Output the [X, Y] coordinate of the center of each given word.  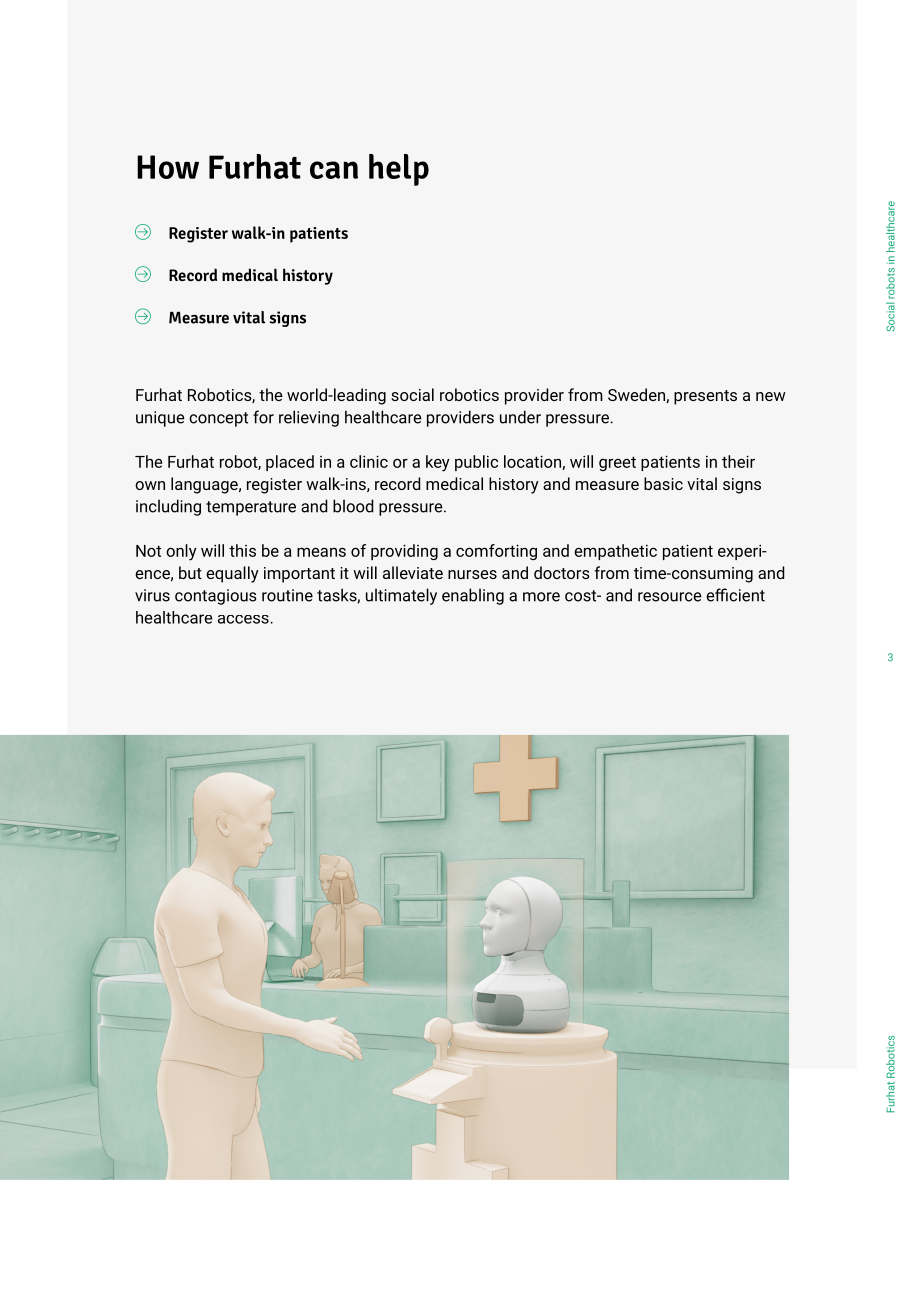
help [399, 170]
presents [705, 397]
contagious [216, 597]
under [520, 417]
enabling [473, 596]
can [334, 170]
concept [218, 419]
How [168, 167]
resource [670, 597]
